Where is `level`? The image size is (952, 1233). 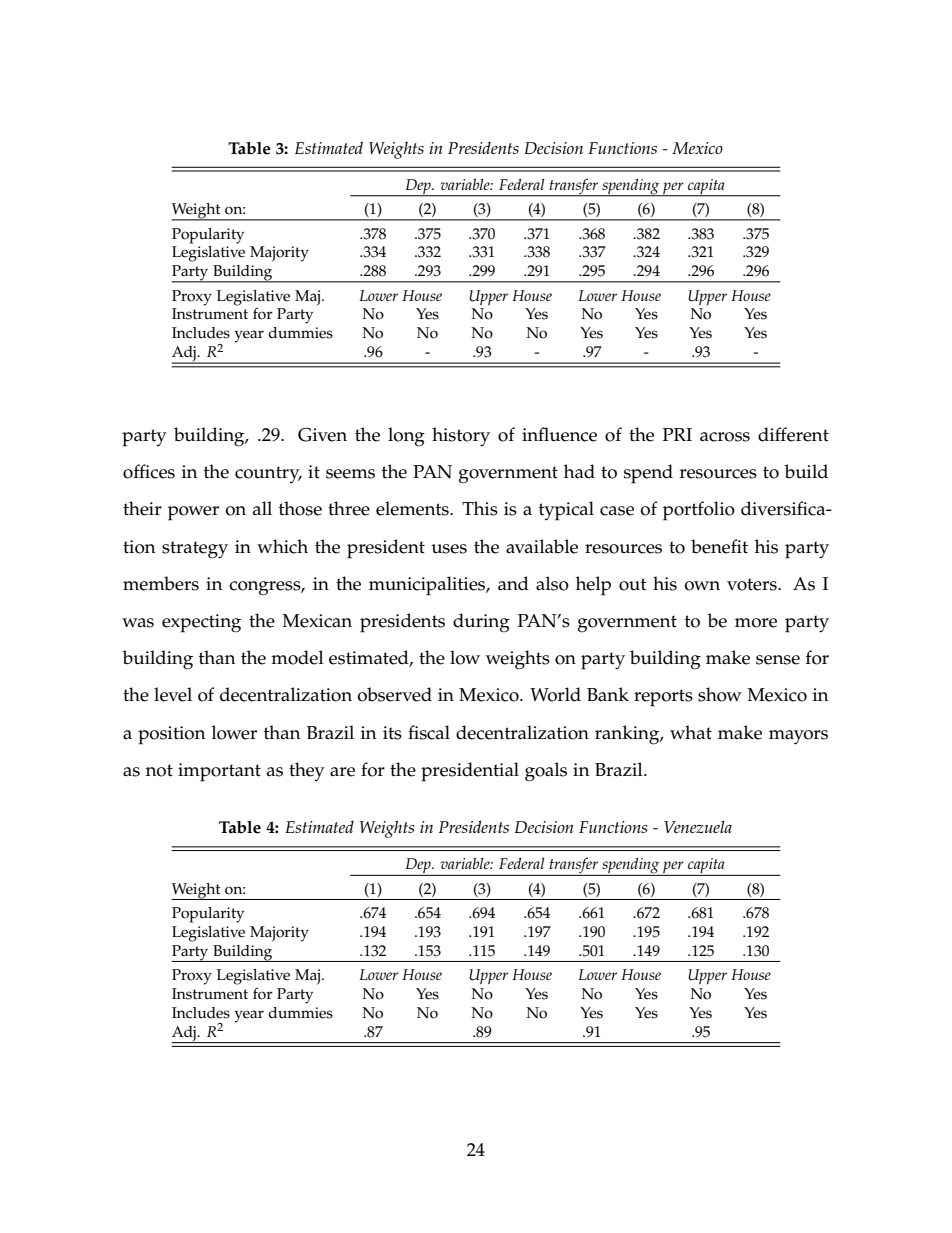 level is located at coordinates (173, 694).
